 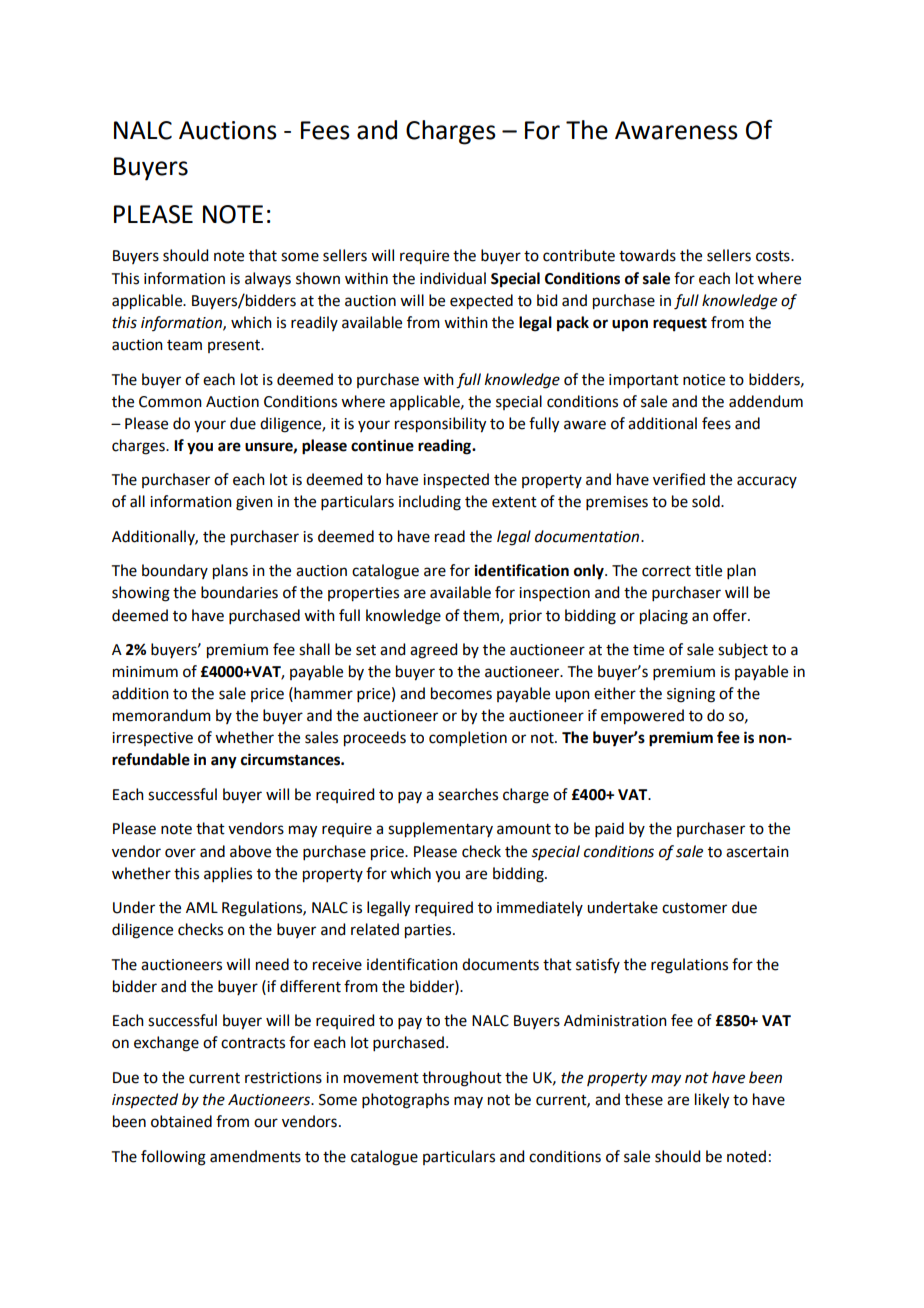 What do you see at coordinates (691, 695) in the screenshot?
I see `signing` at bounding box center [691, 695].
